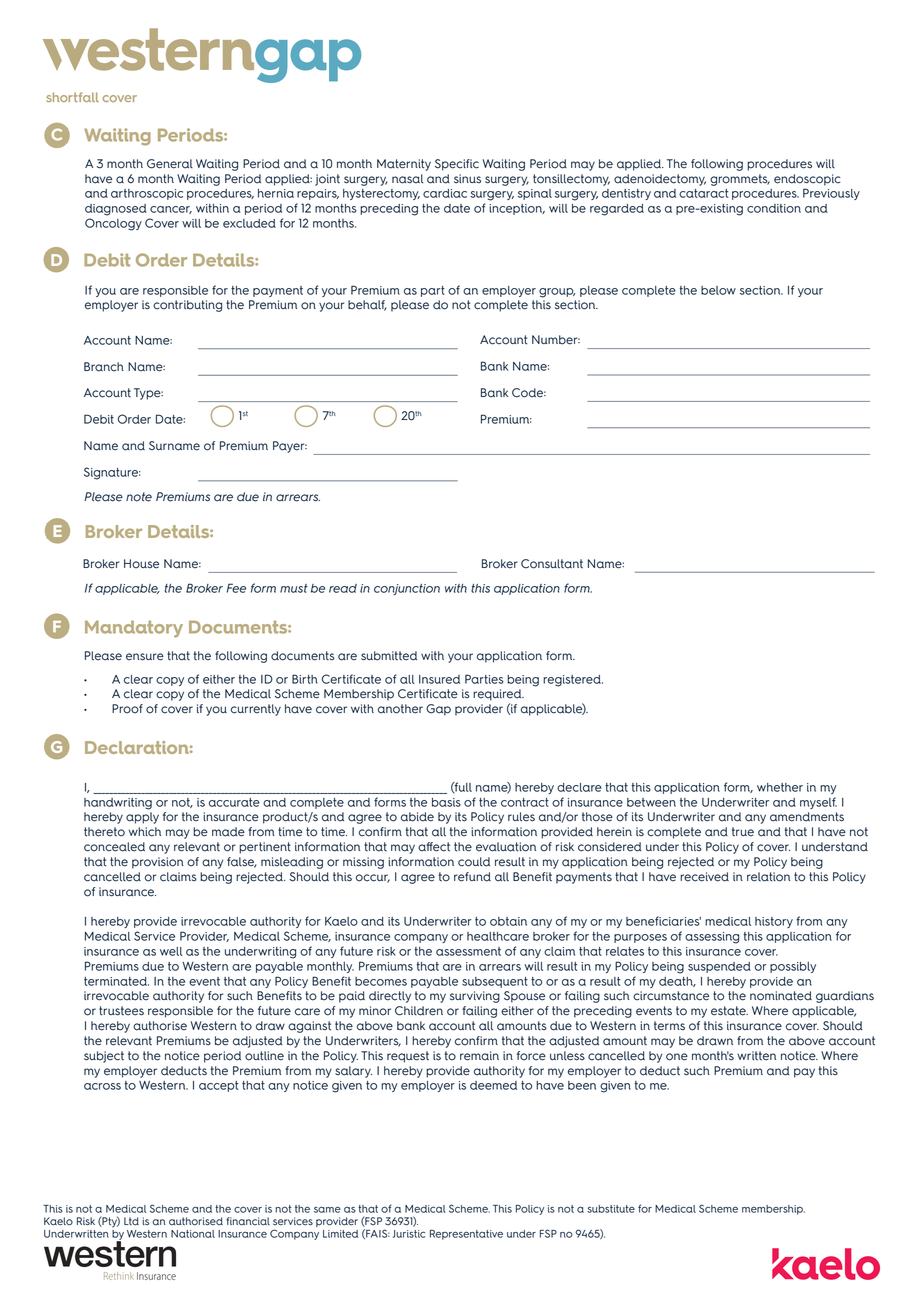  What do you see at coordinates (780, 787) in the image?
I see `whether` at bounding box center [780, 787].
